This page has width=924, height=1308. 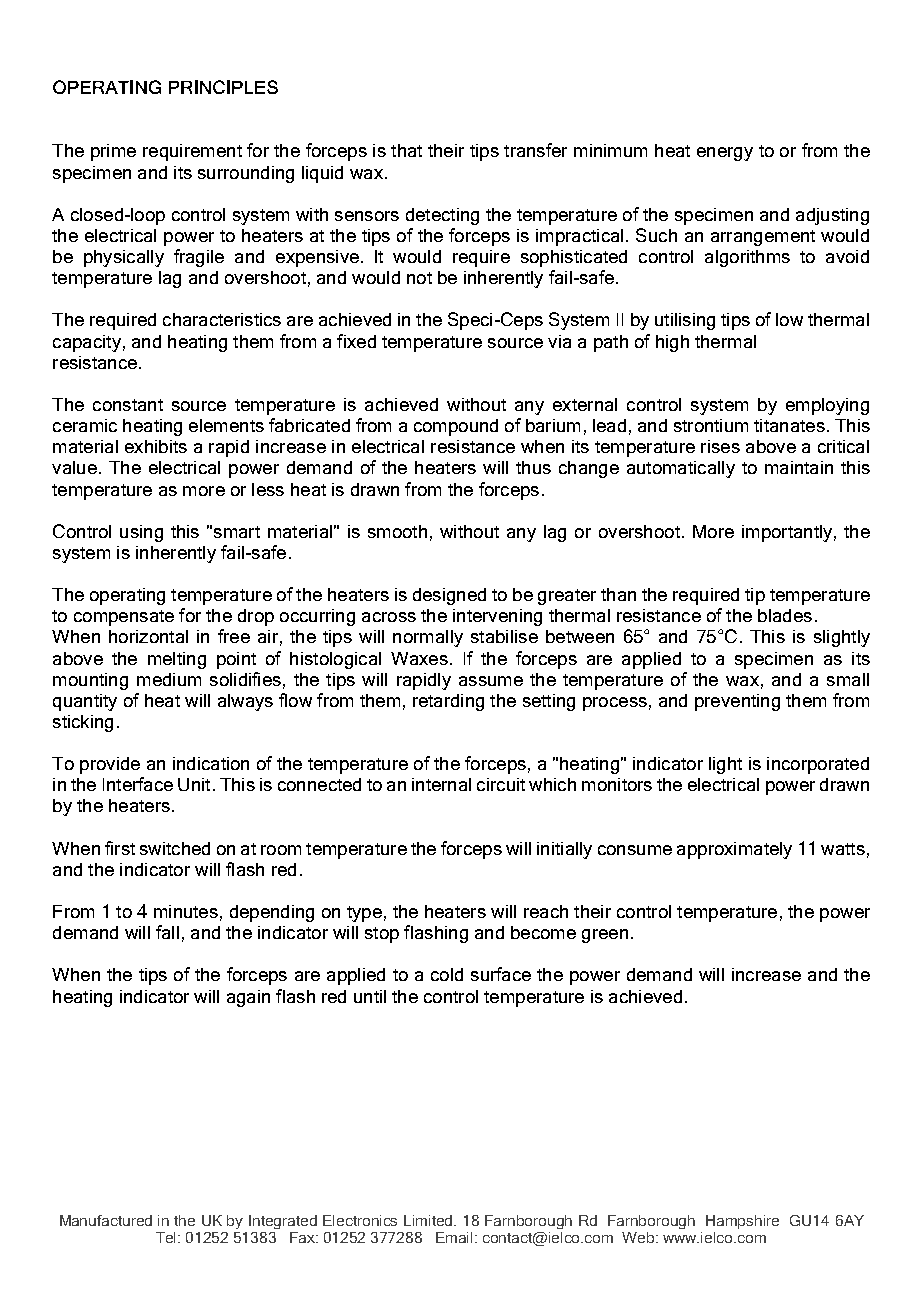 What do you see at coordinates (442, 216) in the page?
I see `detecting` at bounding box center [442, 216].
